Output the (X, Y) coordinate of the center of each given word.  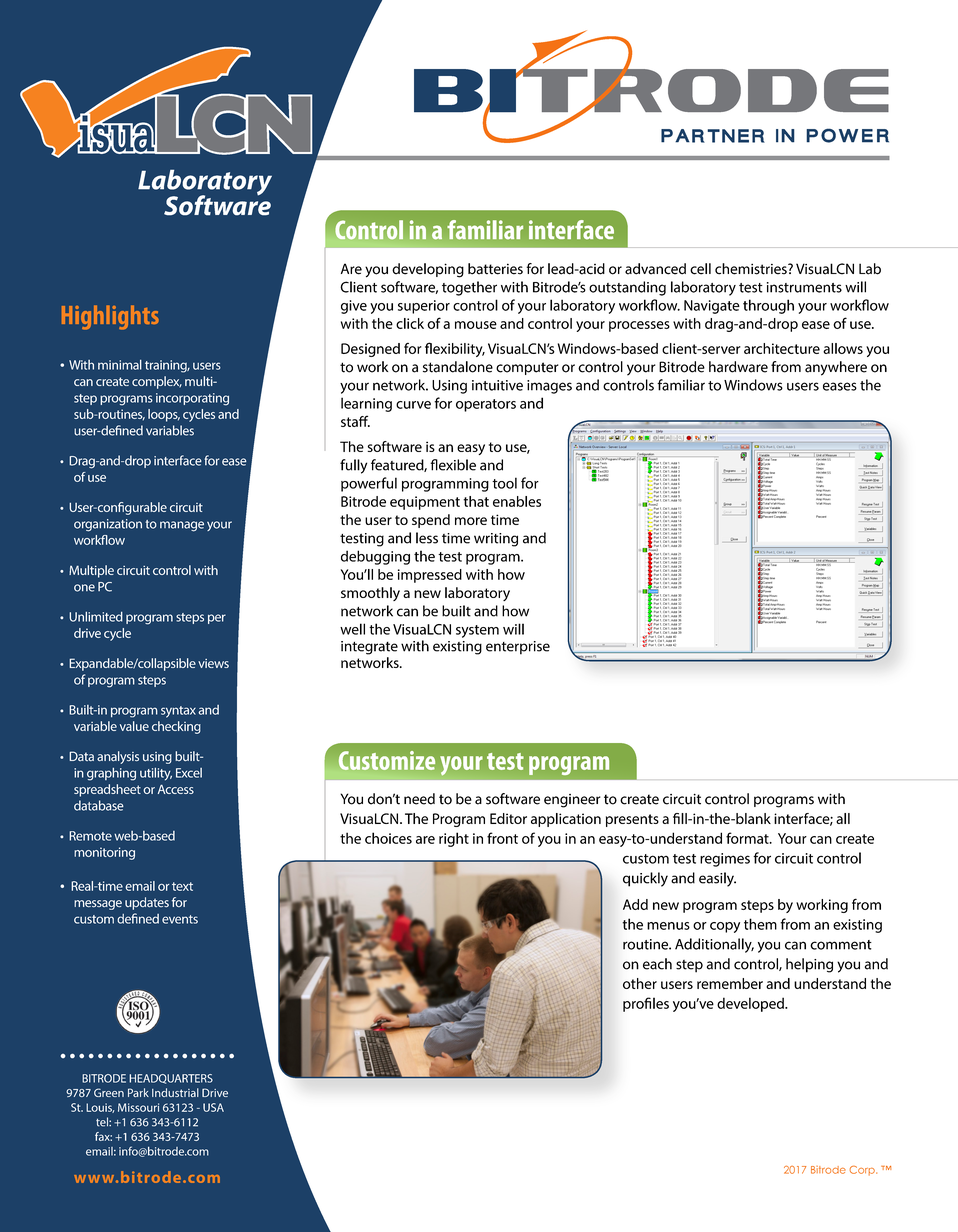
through (768, 306)
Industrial (175, 1092)
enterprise (518, 648)
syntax (178, 712)
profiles (646, 1004)
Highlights (110, 317)
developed (751, 1004)
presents (632, 820)
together (469, 288)
